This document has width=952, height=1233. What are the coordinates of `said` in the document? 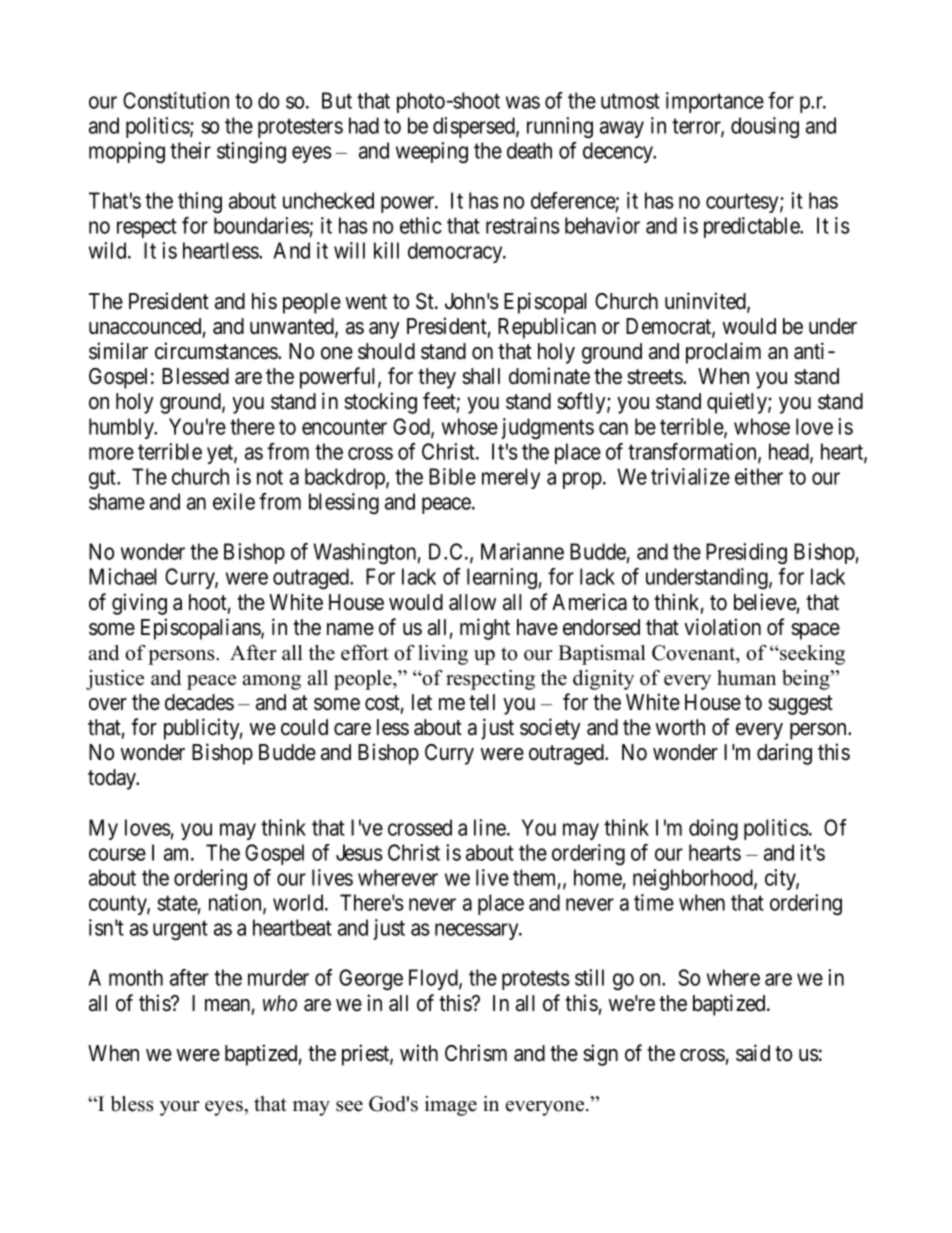 It's located at (753, 1053).
